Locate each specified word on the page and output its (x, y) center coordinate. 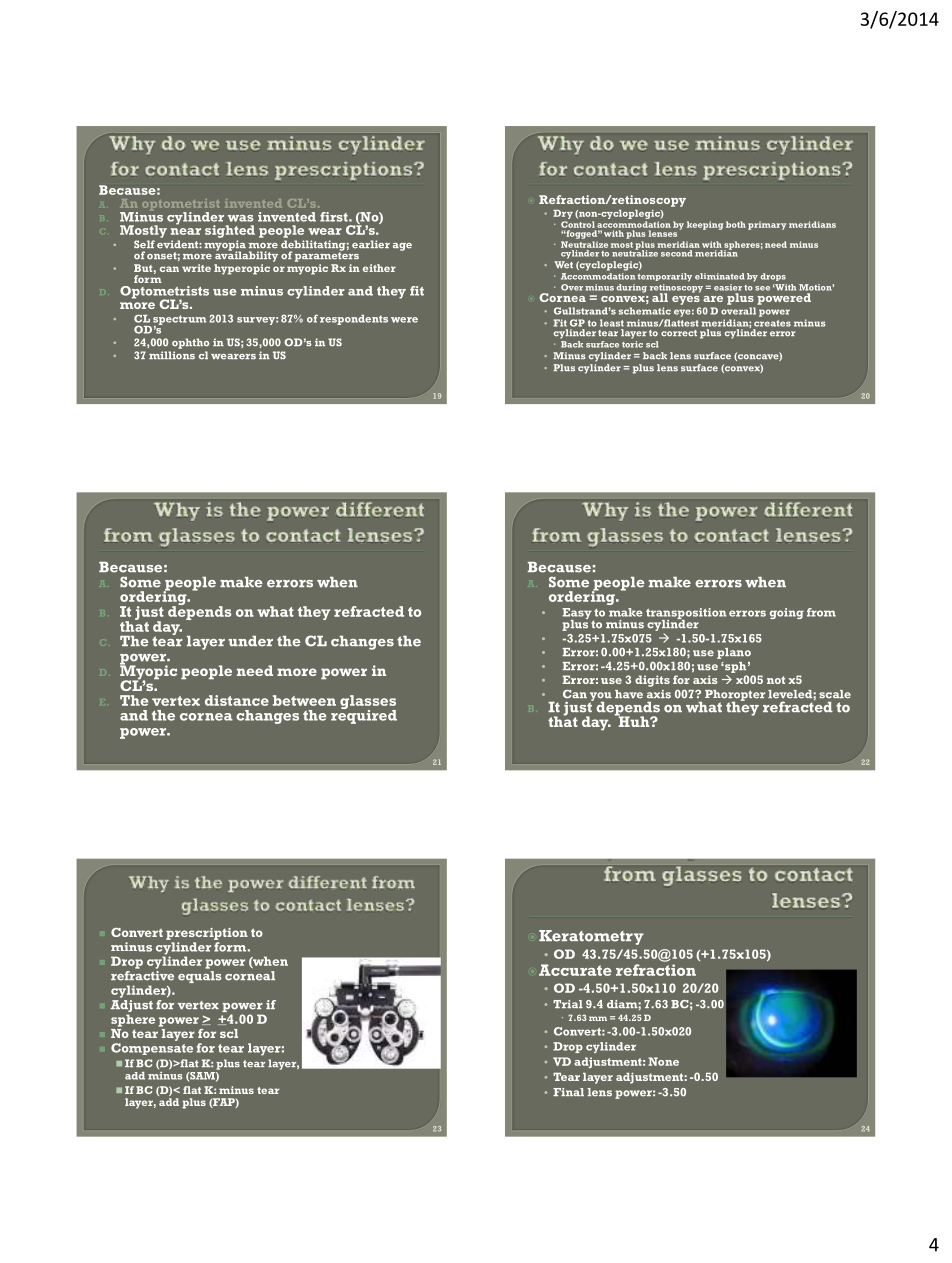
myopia (225, 246)
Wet (563, 264)
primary (767, 225)
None (663, 1061)
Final (568, 1092)
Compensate (152, 1049)
